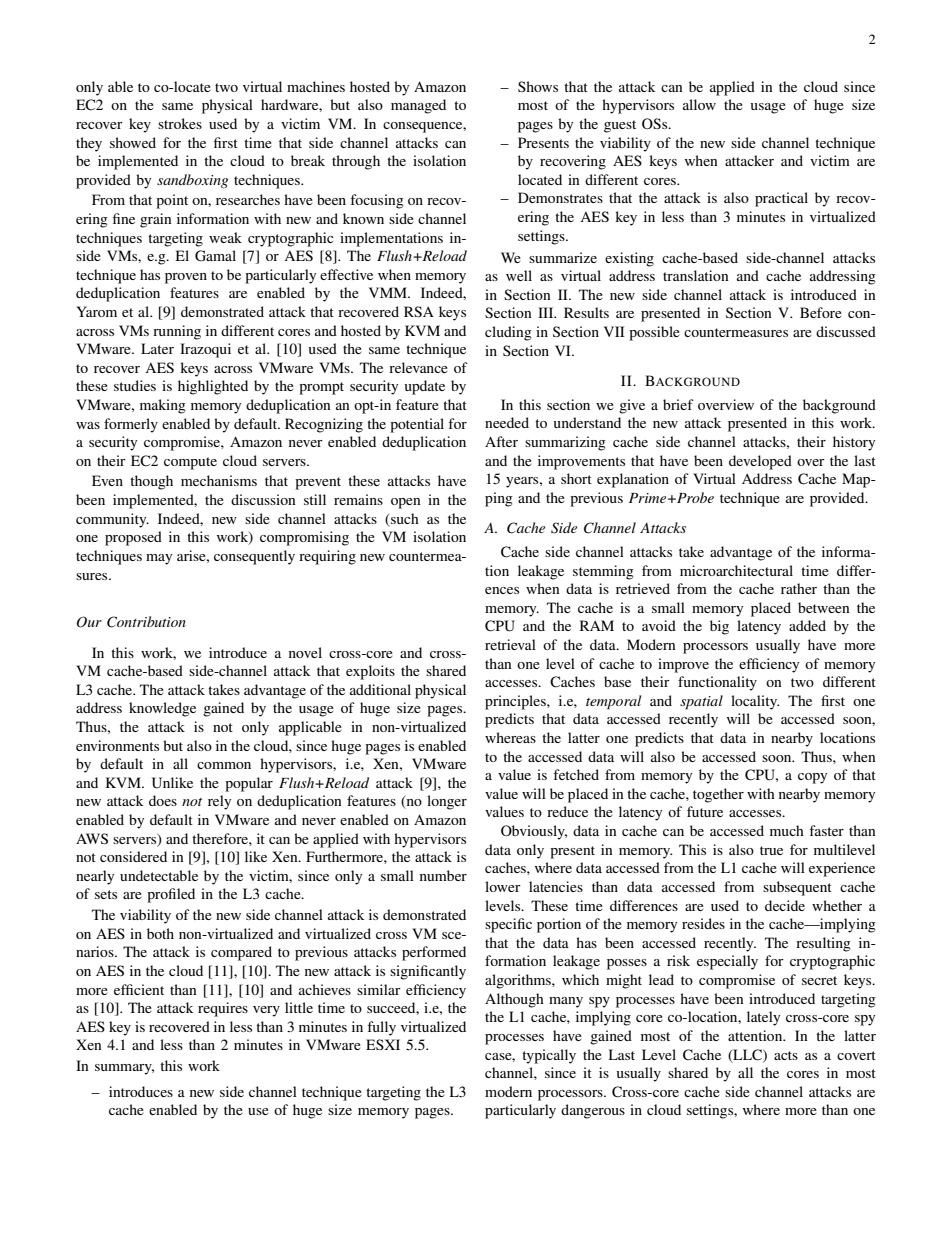  What do you see at coordinates (699, 104) in the document?
I see `allow` at bounding box center [699, 104].
